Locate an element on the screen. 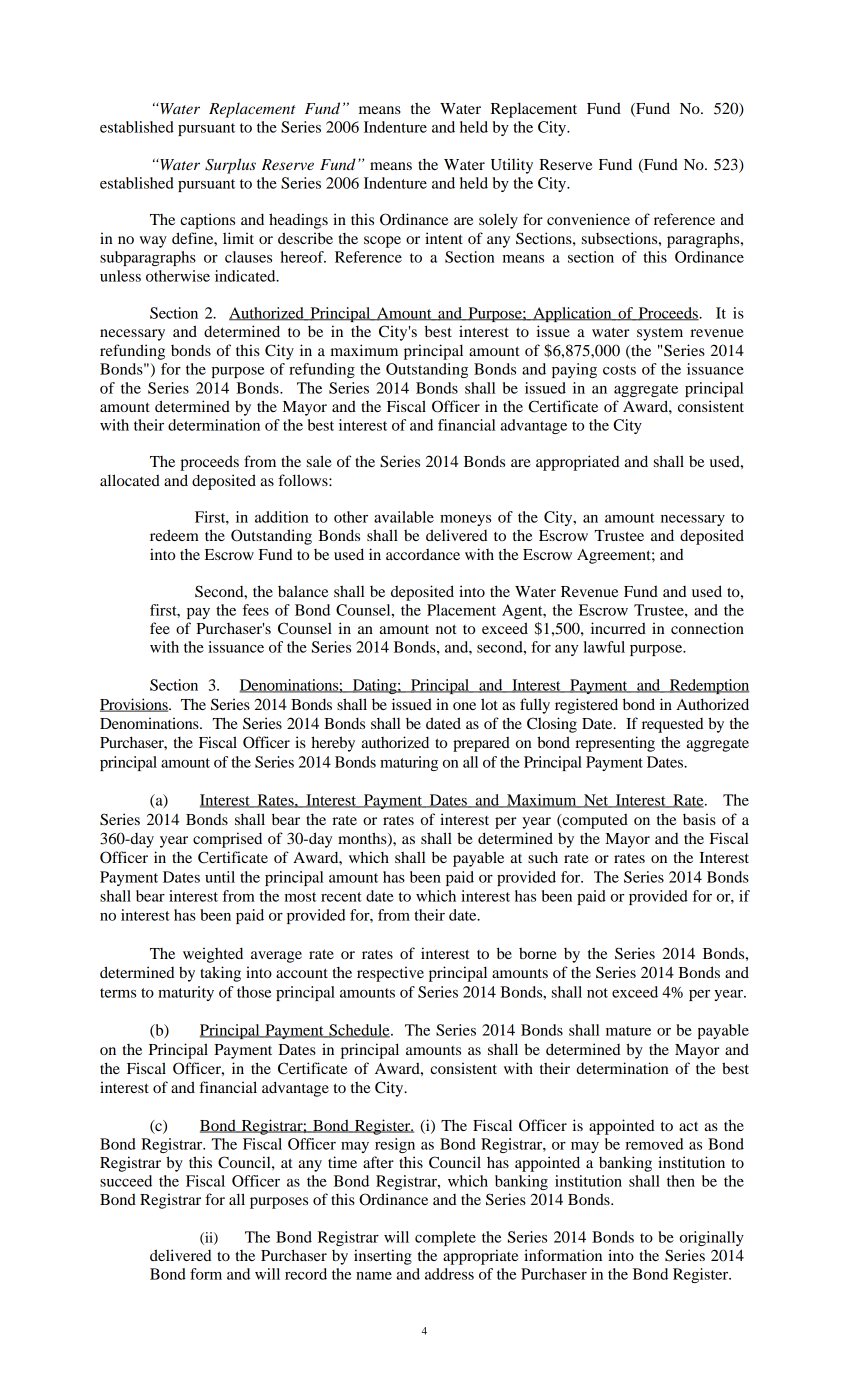 This screenshot has height=1400, width=849. succeed is located at coordinates (126, 1181).
